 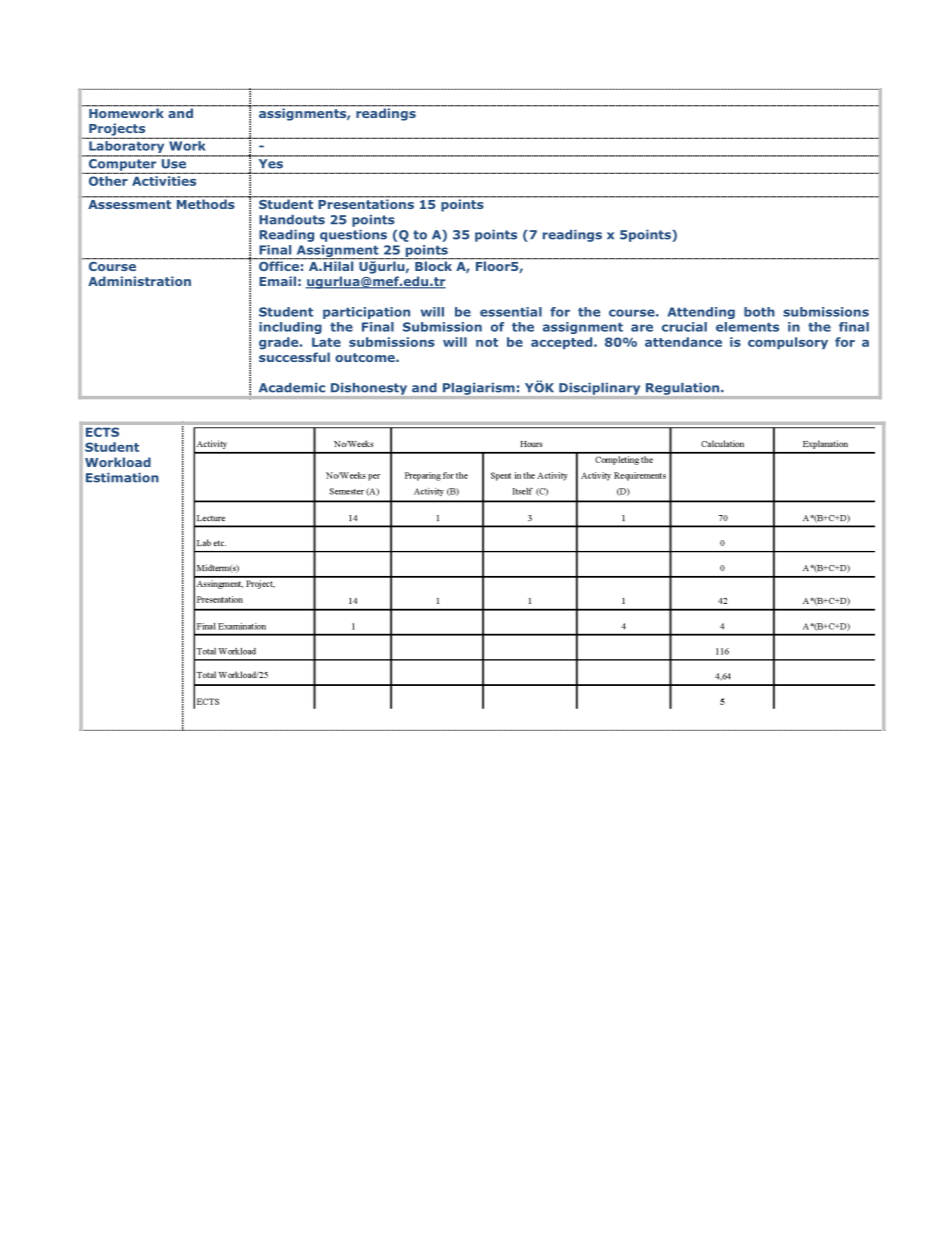 I want to click on Regulation, so click(x=684, y=389).
